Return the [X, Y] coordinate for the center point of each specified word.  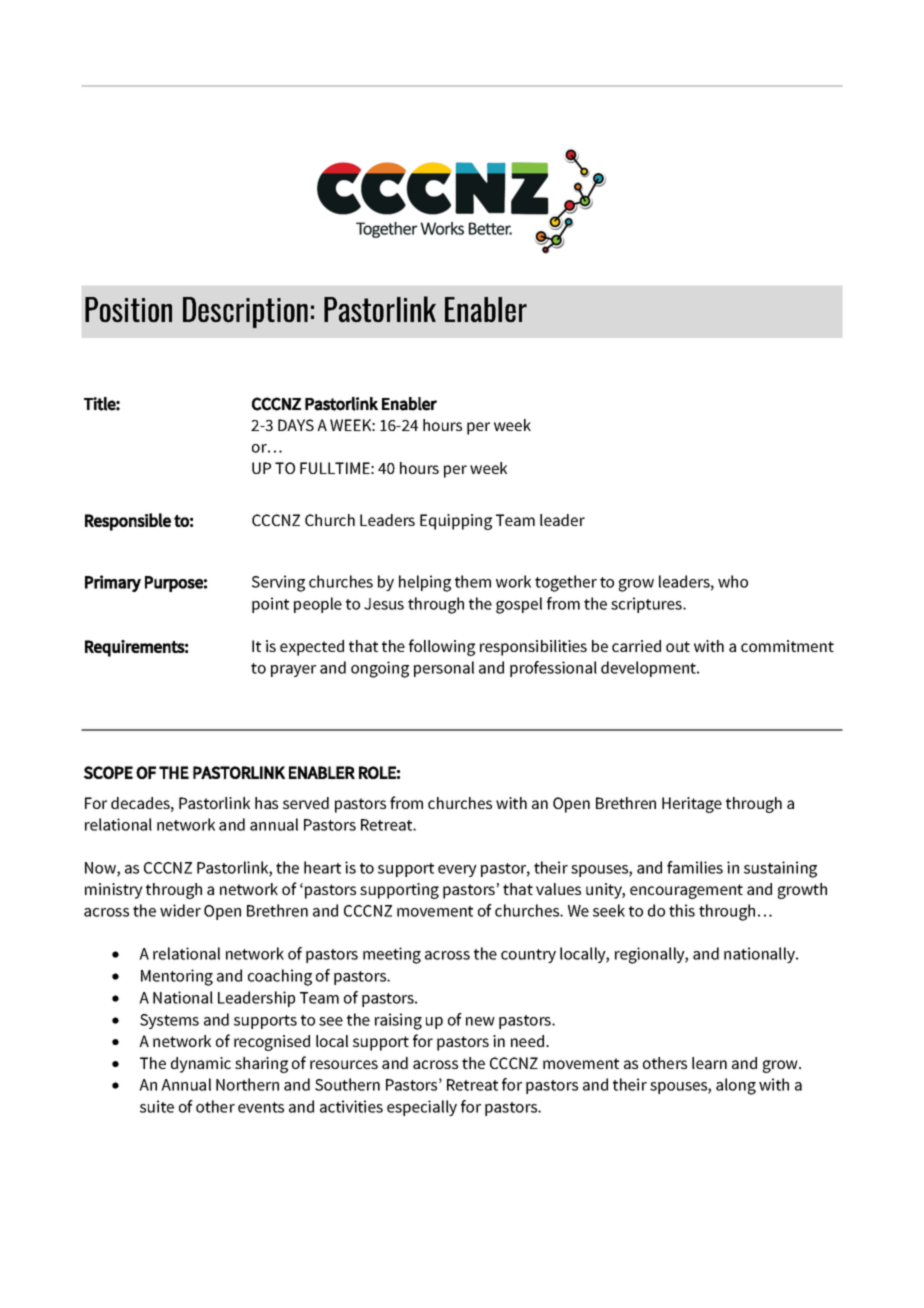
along [736, 1086]
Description [245, 312]
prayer [293, 671]
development [650, 669]
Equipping [456, 522]
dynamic [201, 1065]
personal [444, 669]
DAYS [296, 425]
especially [422, 1108]
